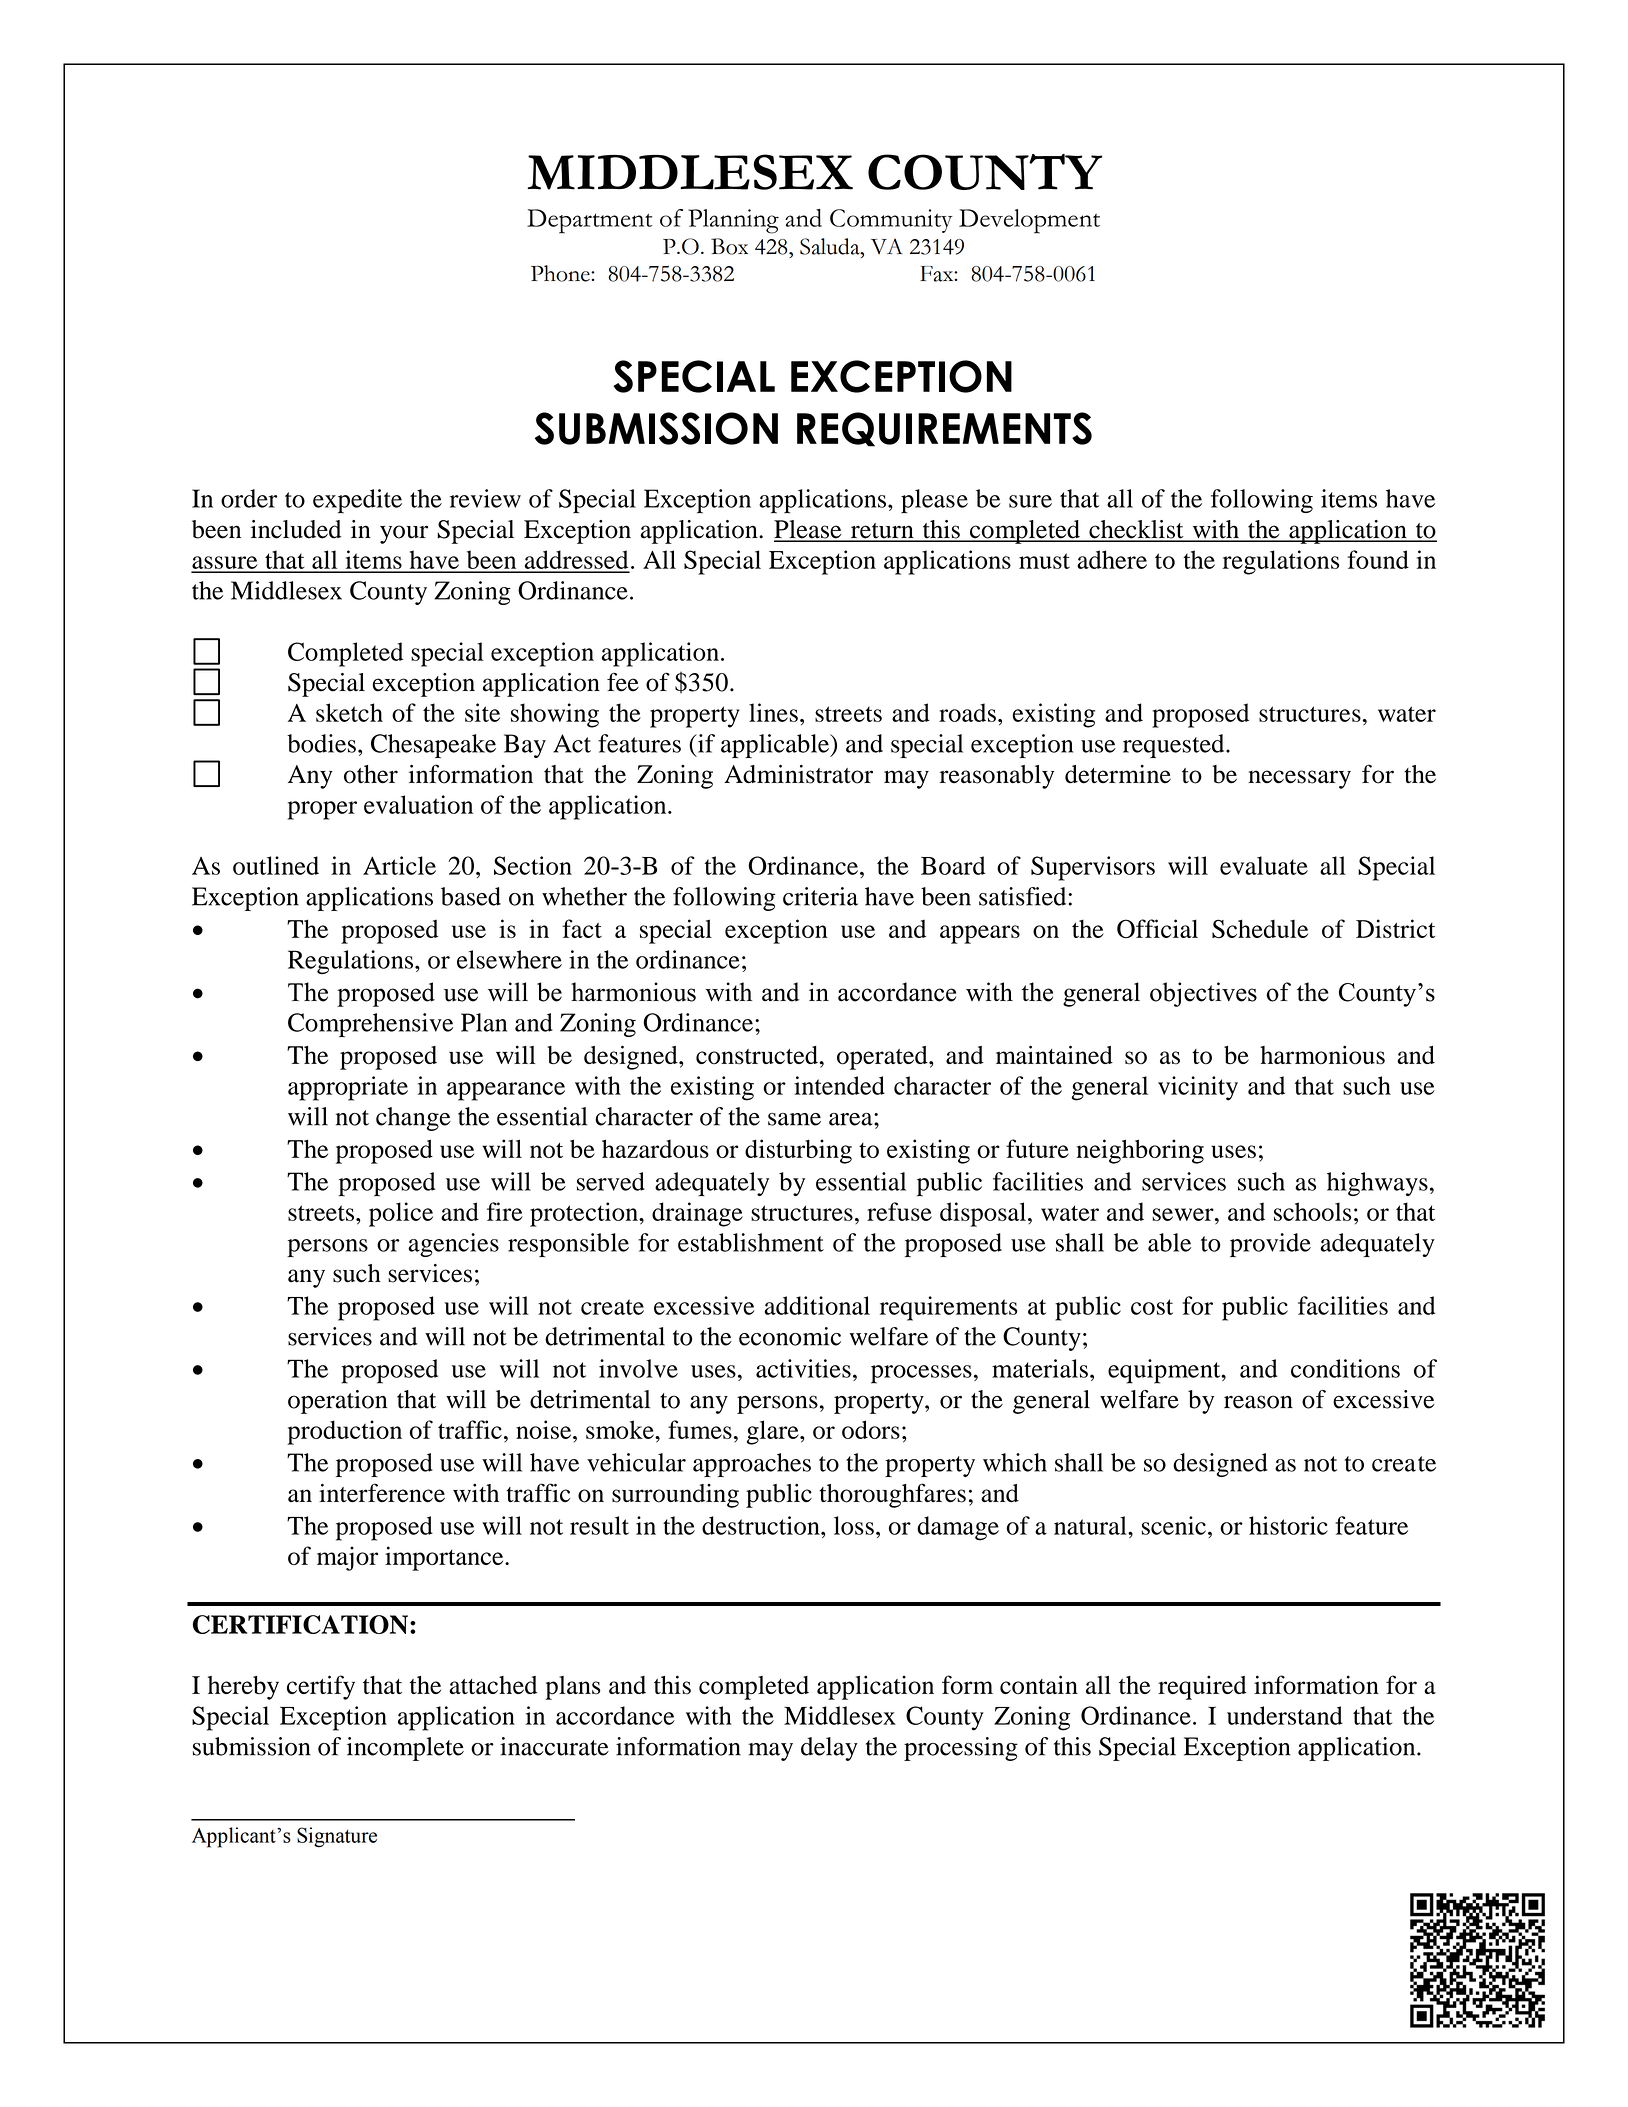 Image resolution: width=1628 pixels, height=2107 pixels. Describe the element at coordinates (1285, 1715) in the image. I see `understand` at that location.
